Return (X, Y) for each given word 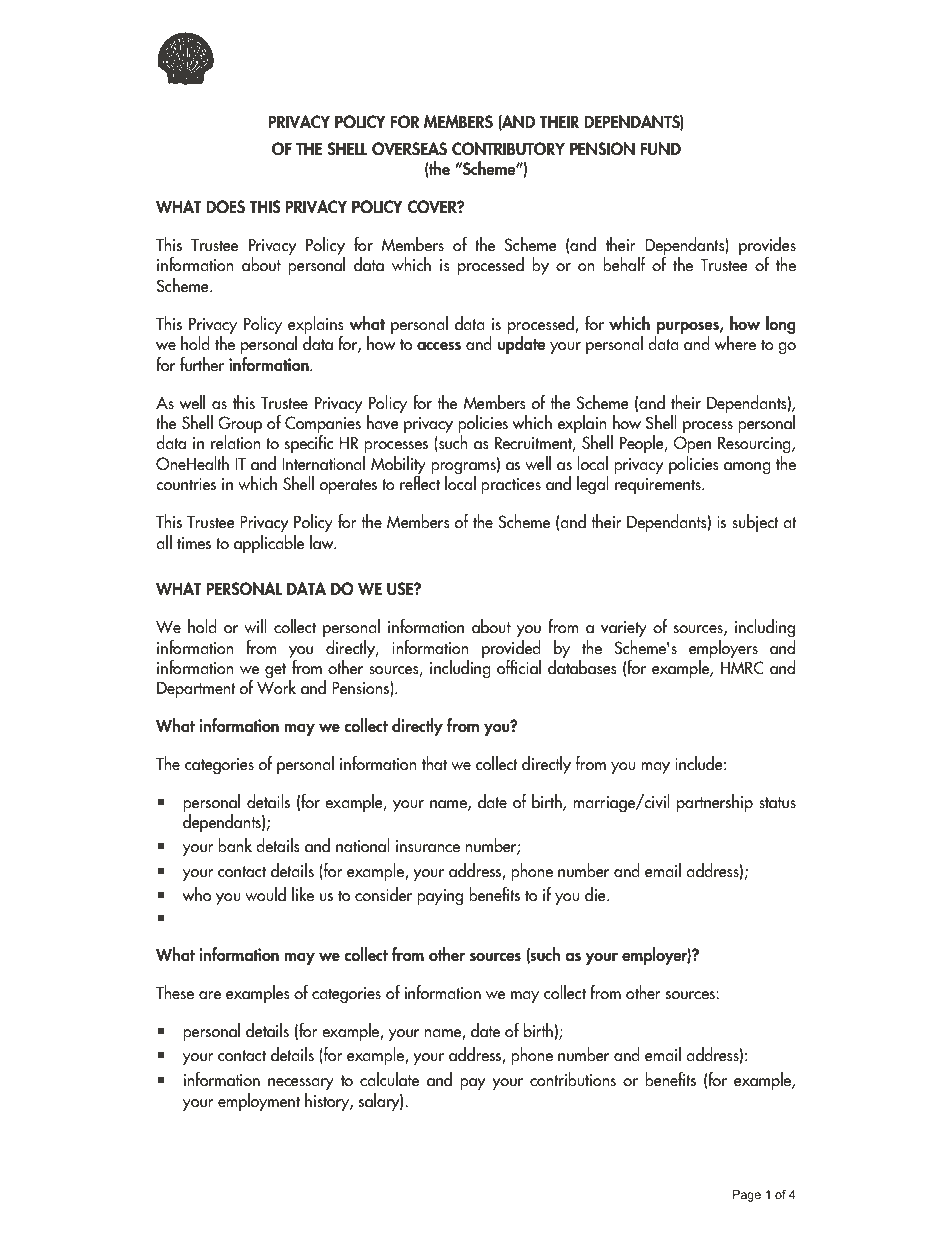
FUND (661, 149)
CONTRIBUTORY (508, 149)
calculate (389, 1079)
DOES (226, 207)
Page (747, 1196)
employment (259, 1102)
